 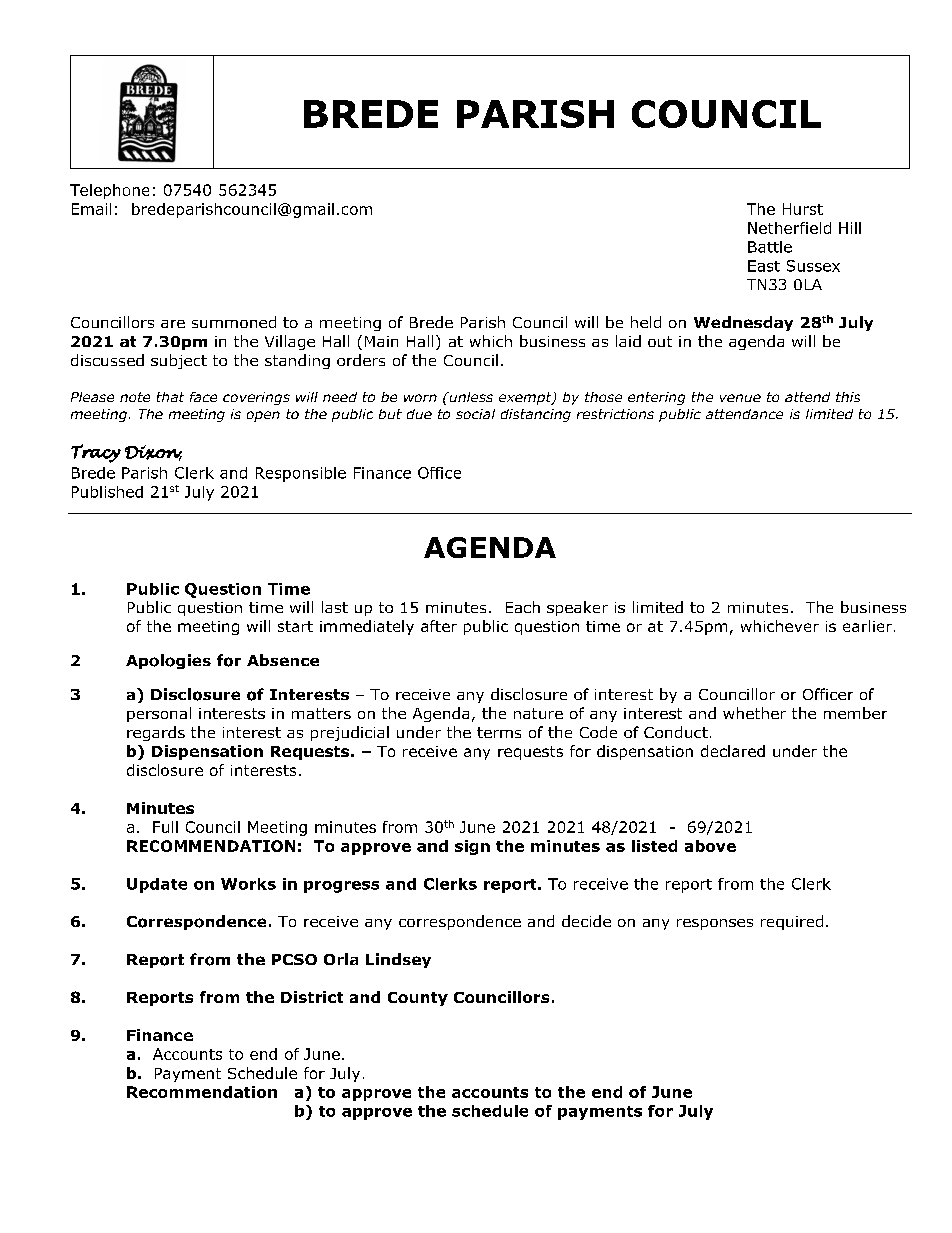 What do you see at coordinates (418, 999) in the screenshot?
I see `County` at bounding box center [418, 999].
